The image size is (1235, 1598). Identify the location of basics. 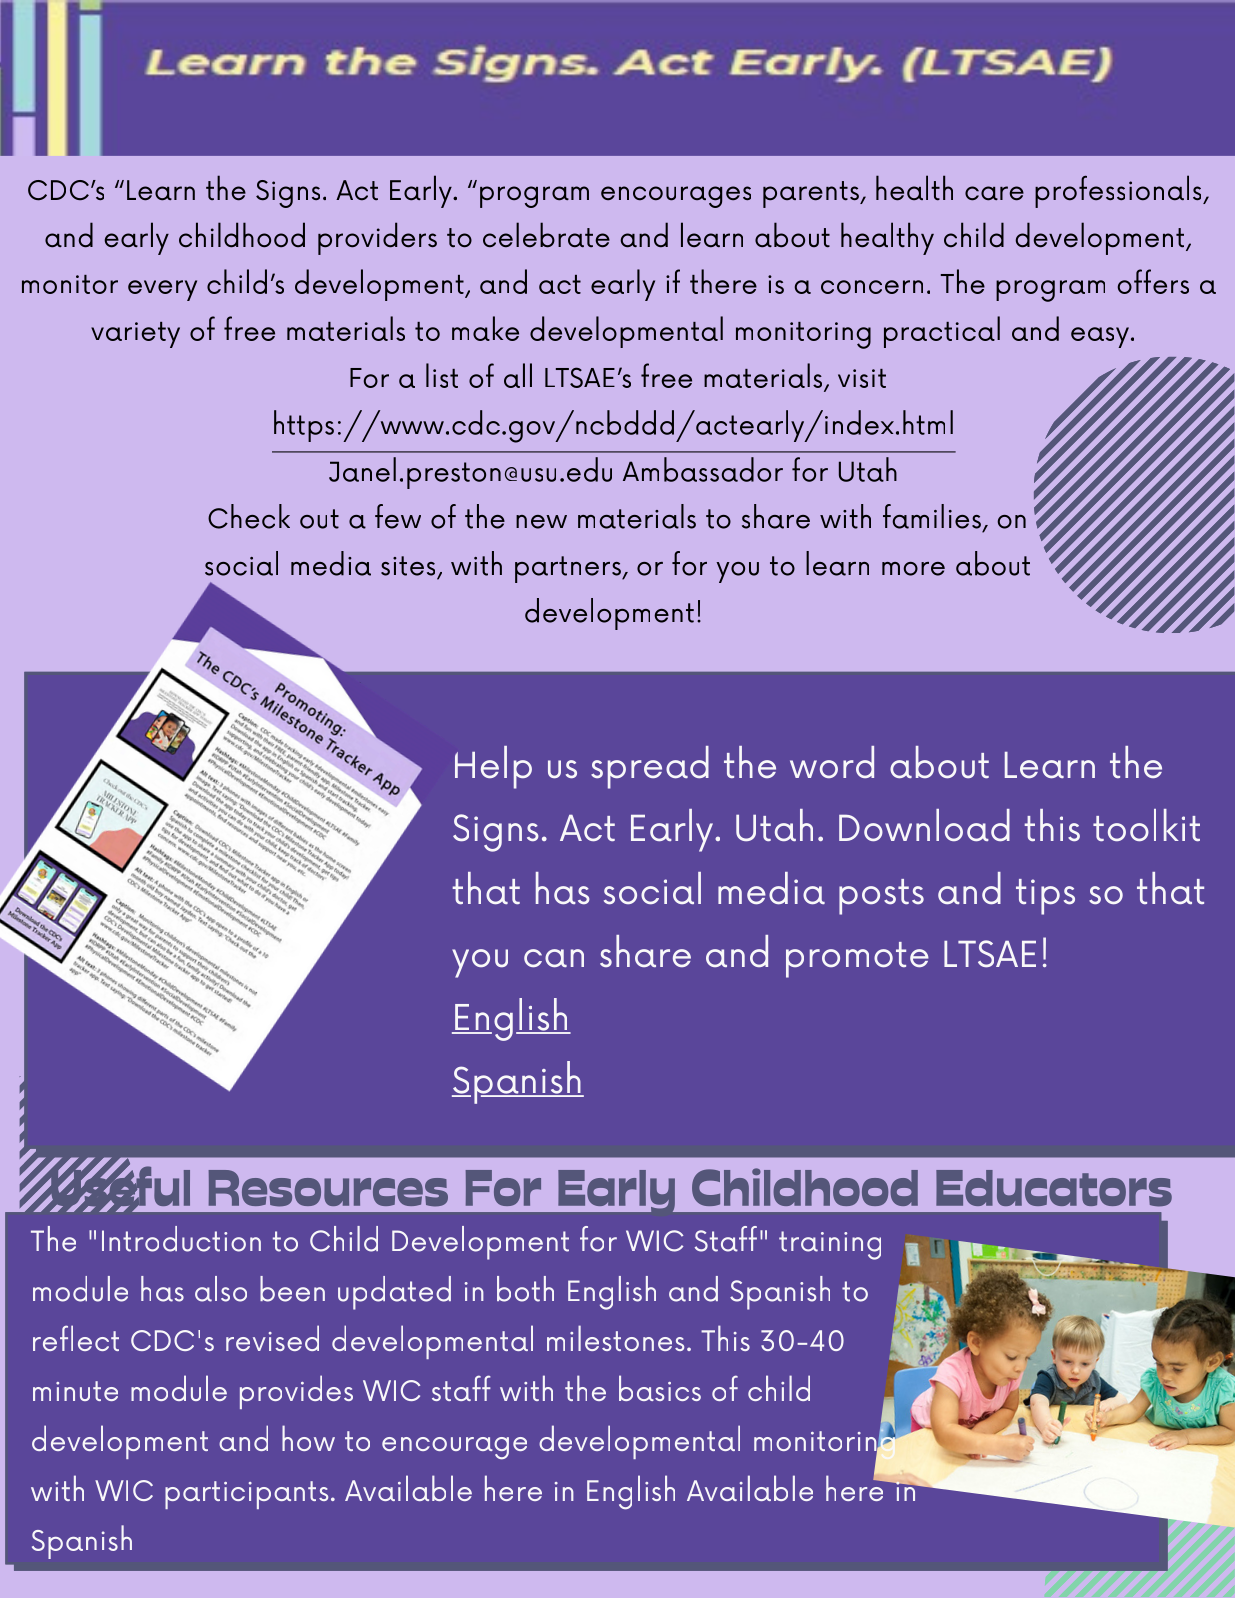
(660, 1388).
